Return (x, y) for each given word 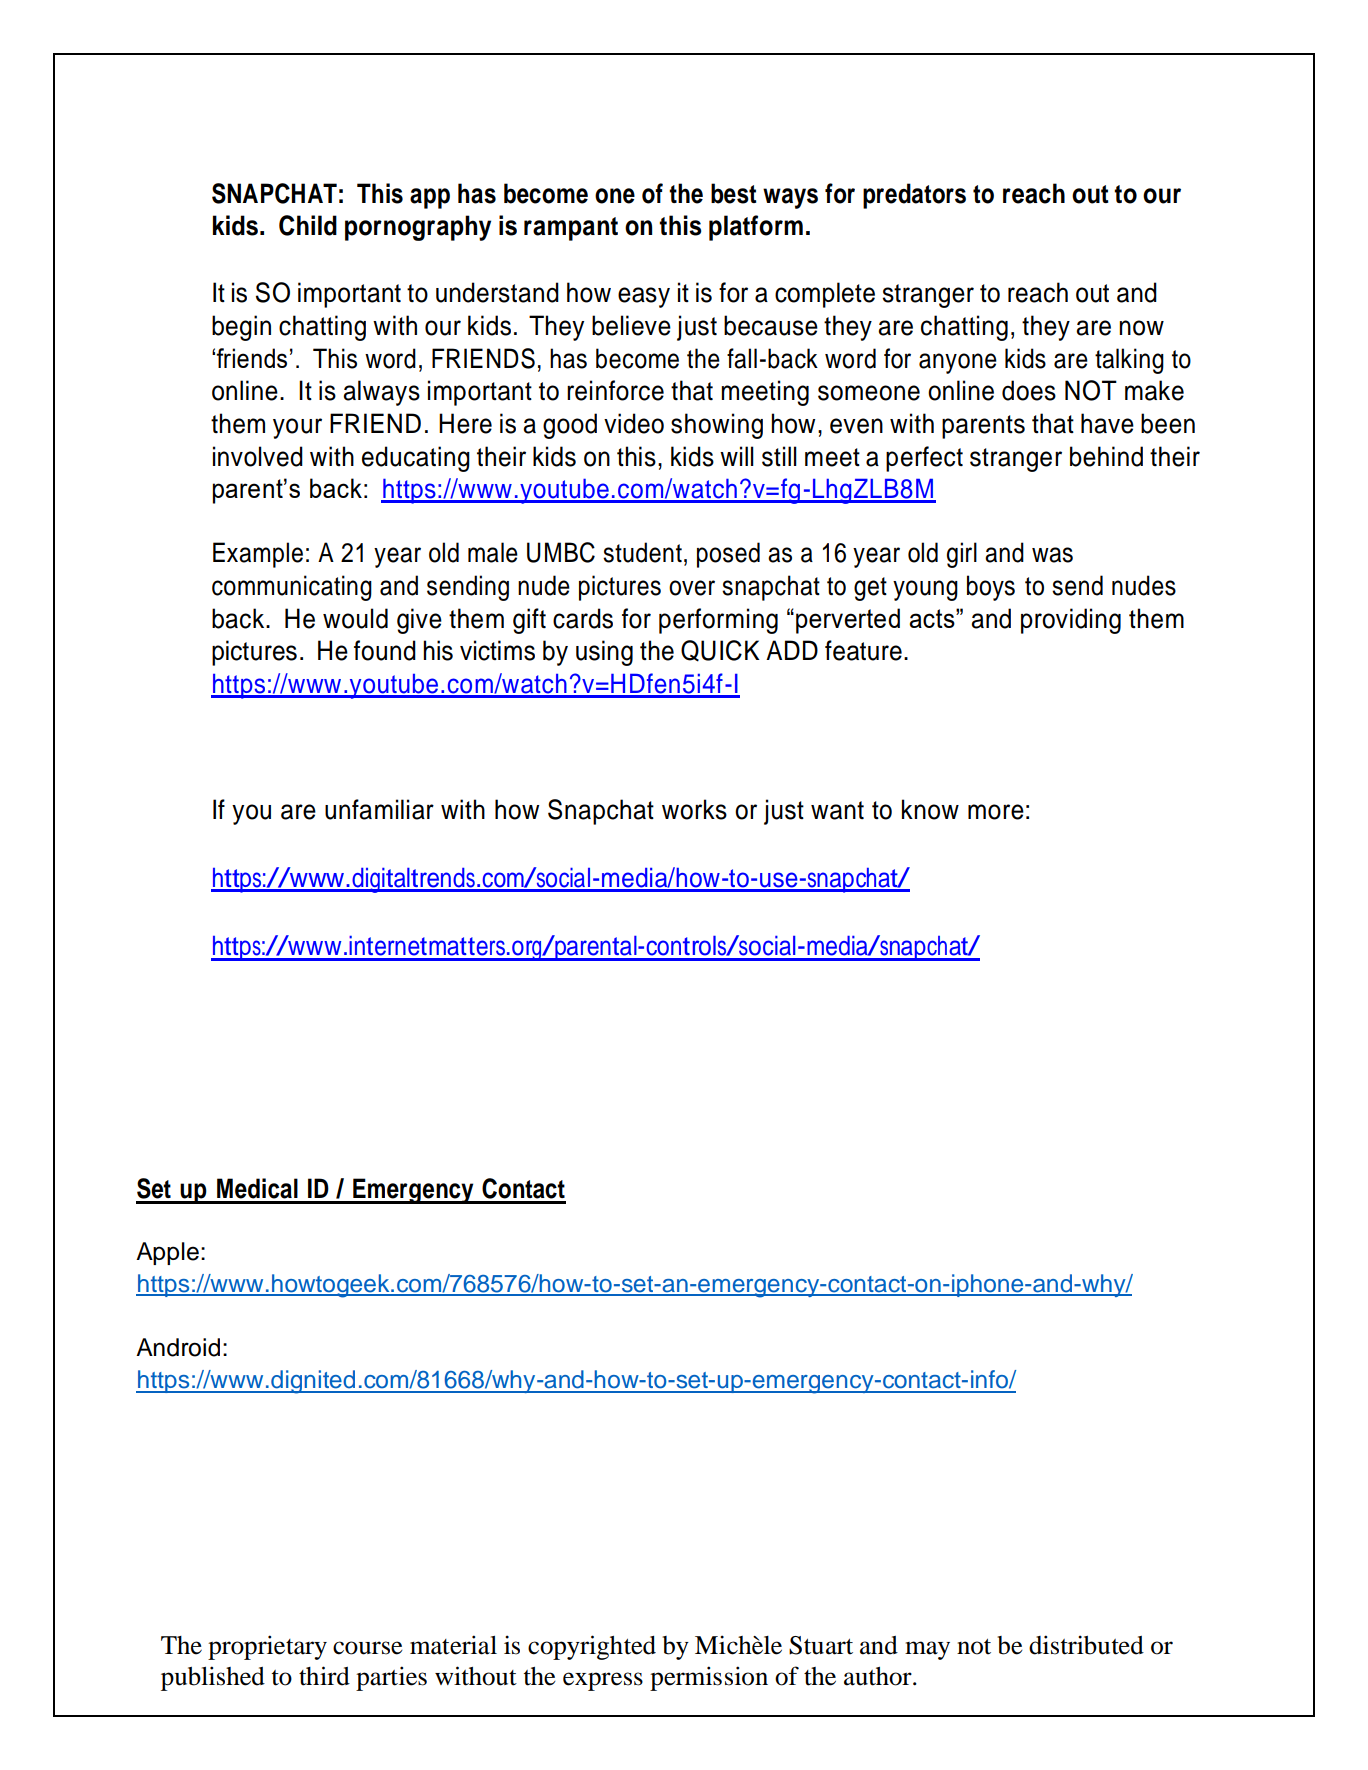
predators (914, 196)
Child (308, 225)
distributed (1086, 1645)
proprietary (267, 1647)
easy (644, 297)
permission (709, 1678)
